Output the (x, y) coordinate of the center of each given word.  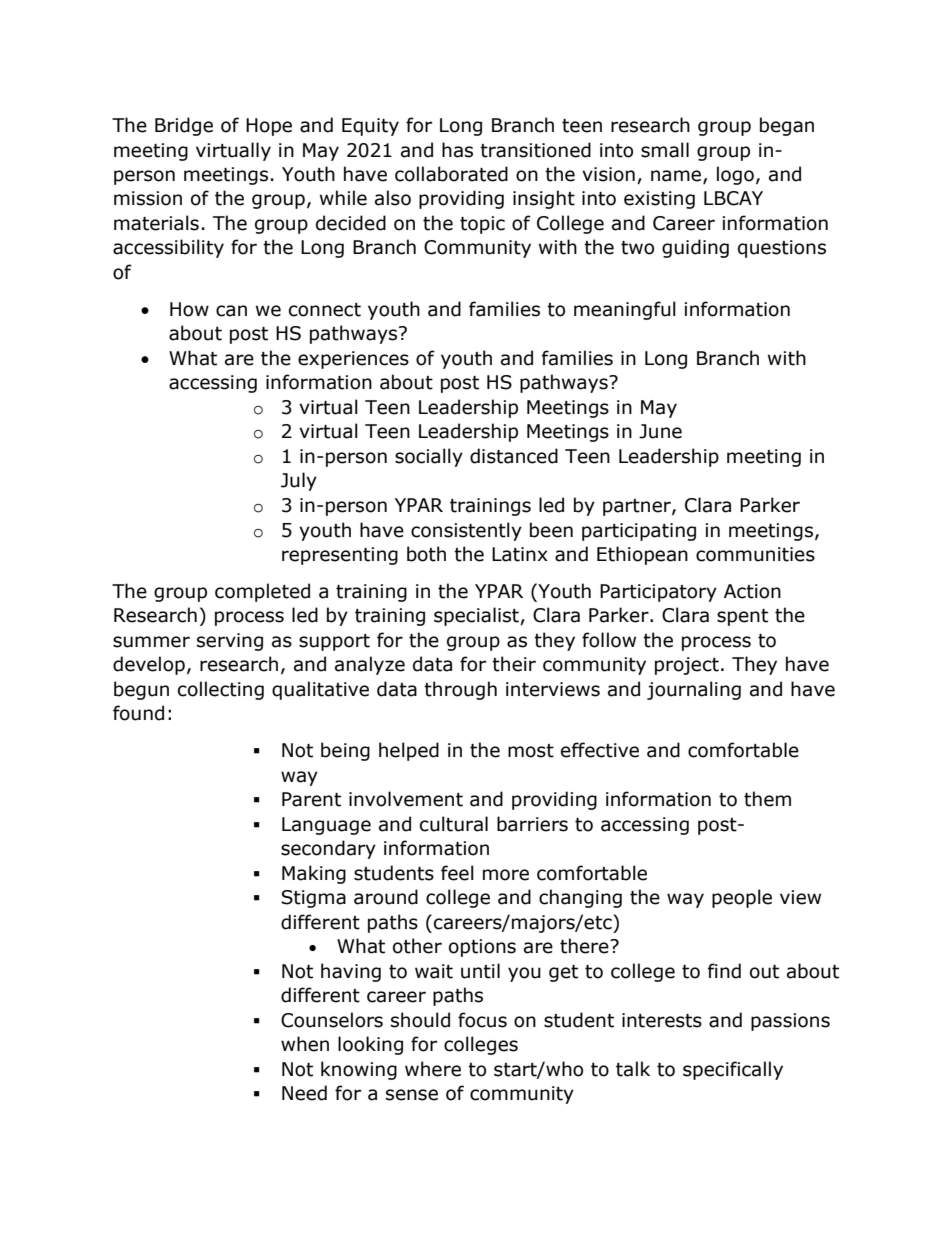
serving (230, 642)
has (457, 150)
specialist (477, 616)
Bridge (184, 126)
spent (742, 617)
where (433, 1069)
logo (735, 175)
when (305, 1044)
